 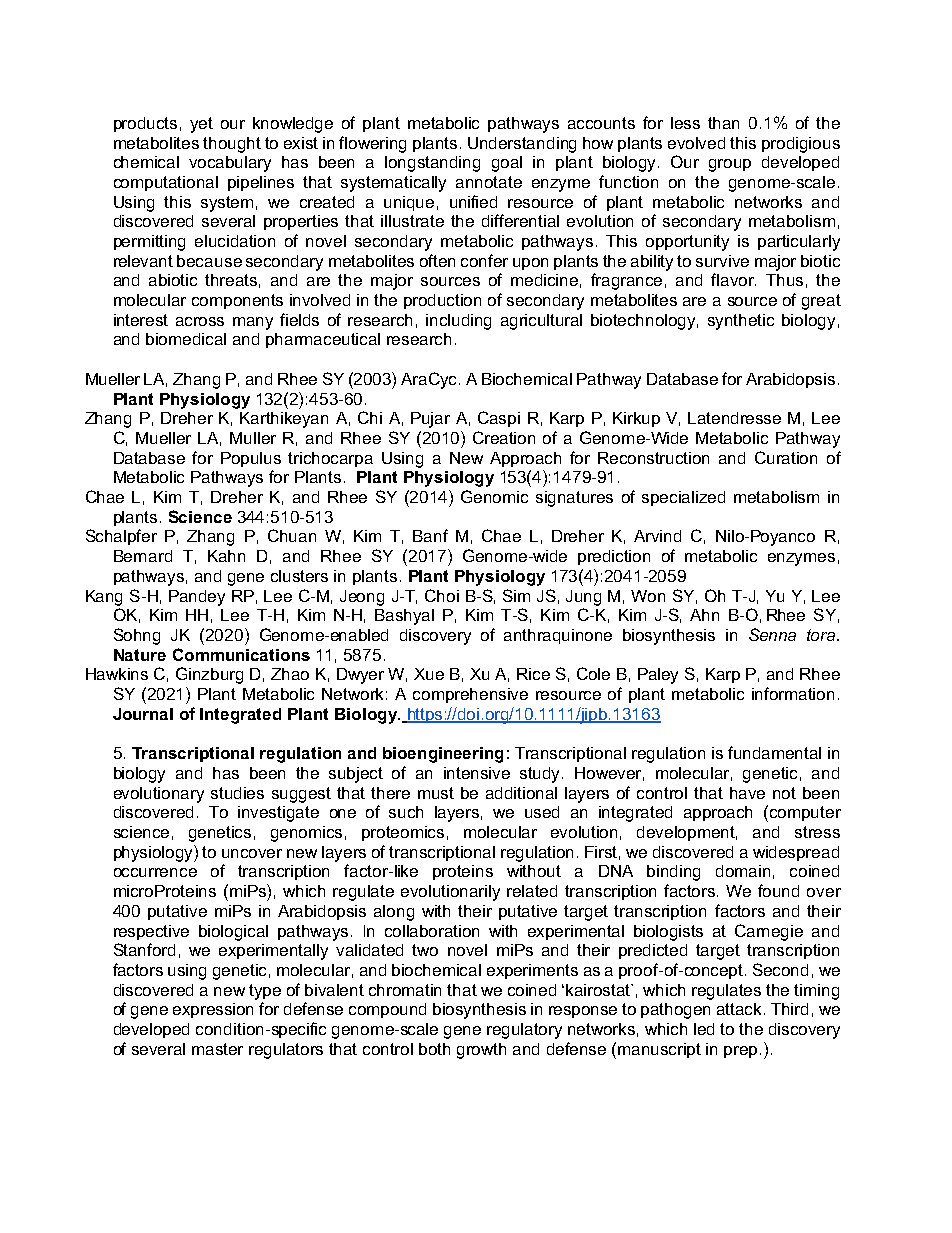 I want to click on yet, so click(x=201, y=125).
